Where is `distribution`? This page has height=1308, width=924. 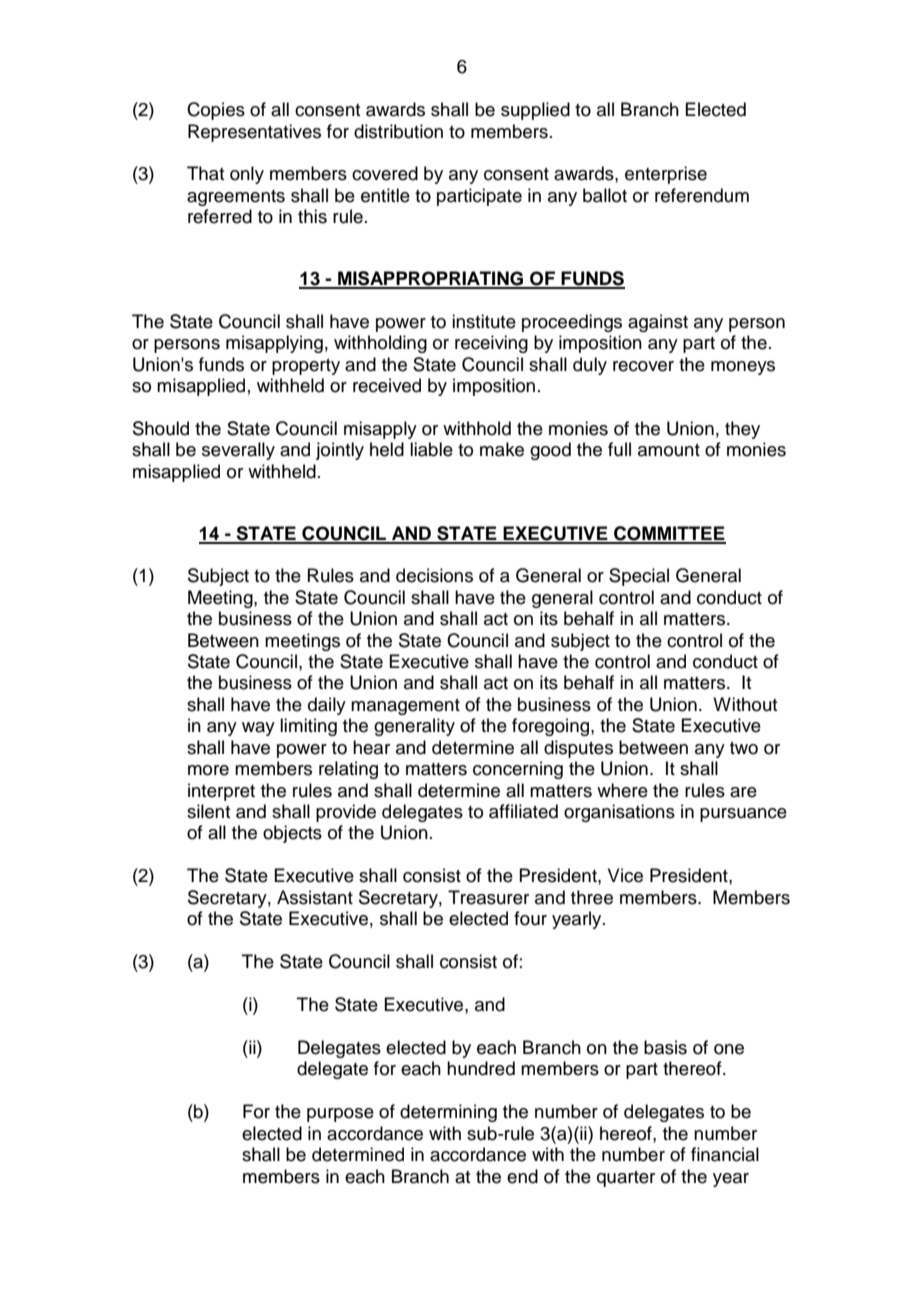 distribution is located at coordinates (398, 131).
